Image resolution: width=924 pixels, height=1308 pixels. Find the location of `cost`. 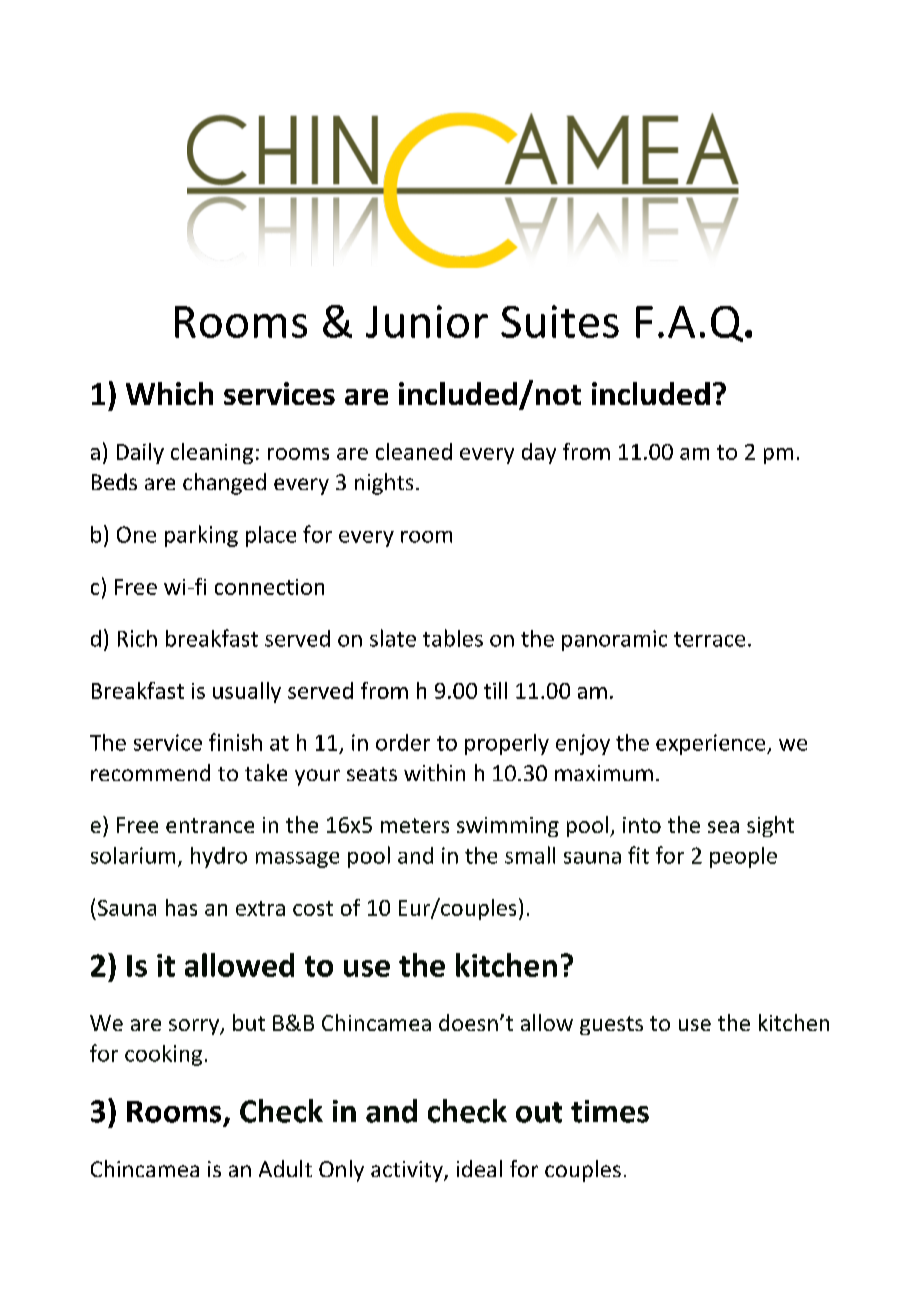

cost is located at coordinates (313, 908).
